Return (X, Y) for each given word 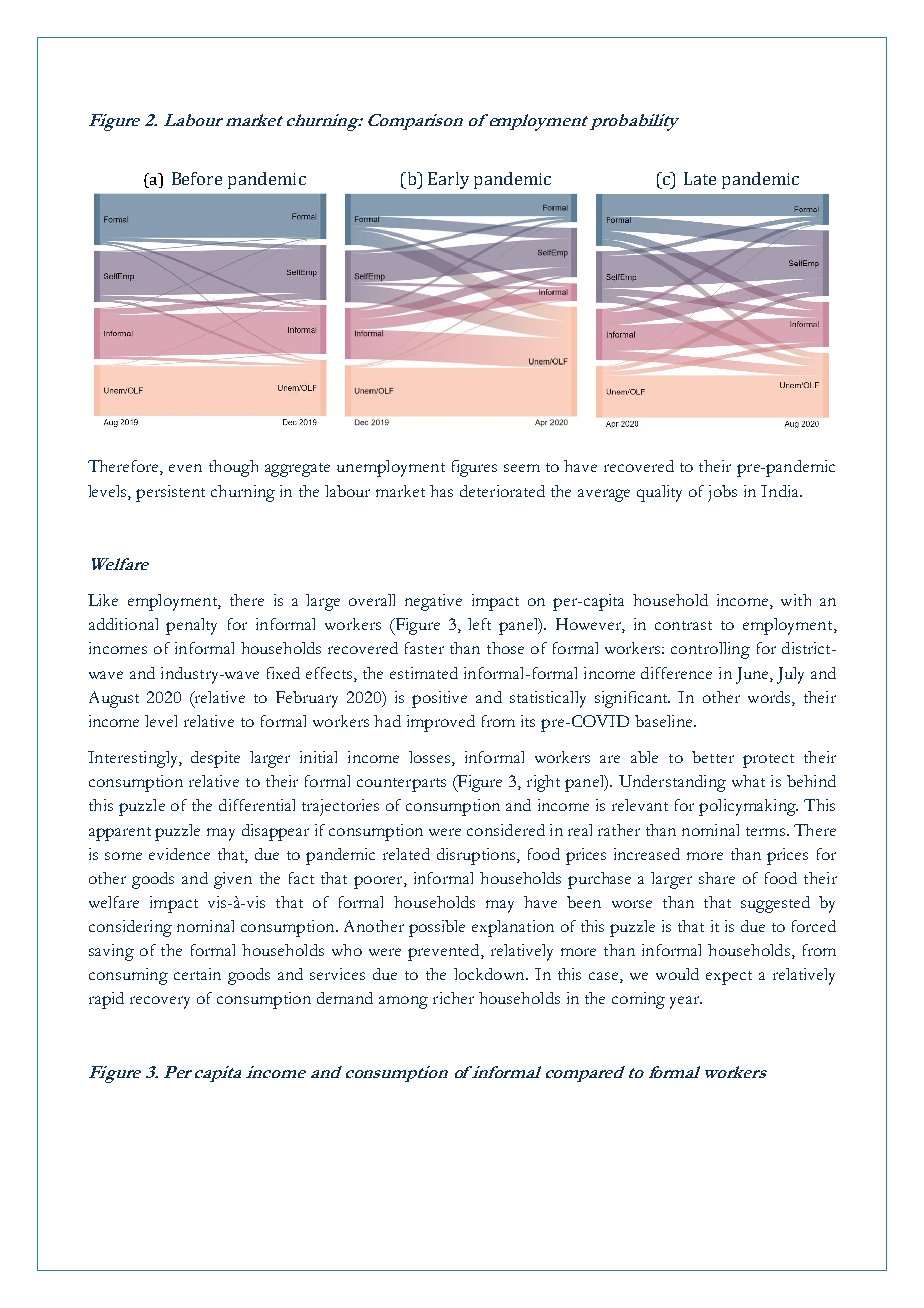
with (796, 600)
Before (197, 178)
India (781, 491)
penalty (191, 626)
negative (433, 602)
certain (197, 974)
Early (448, 180)
